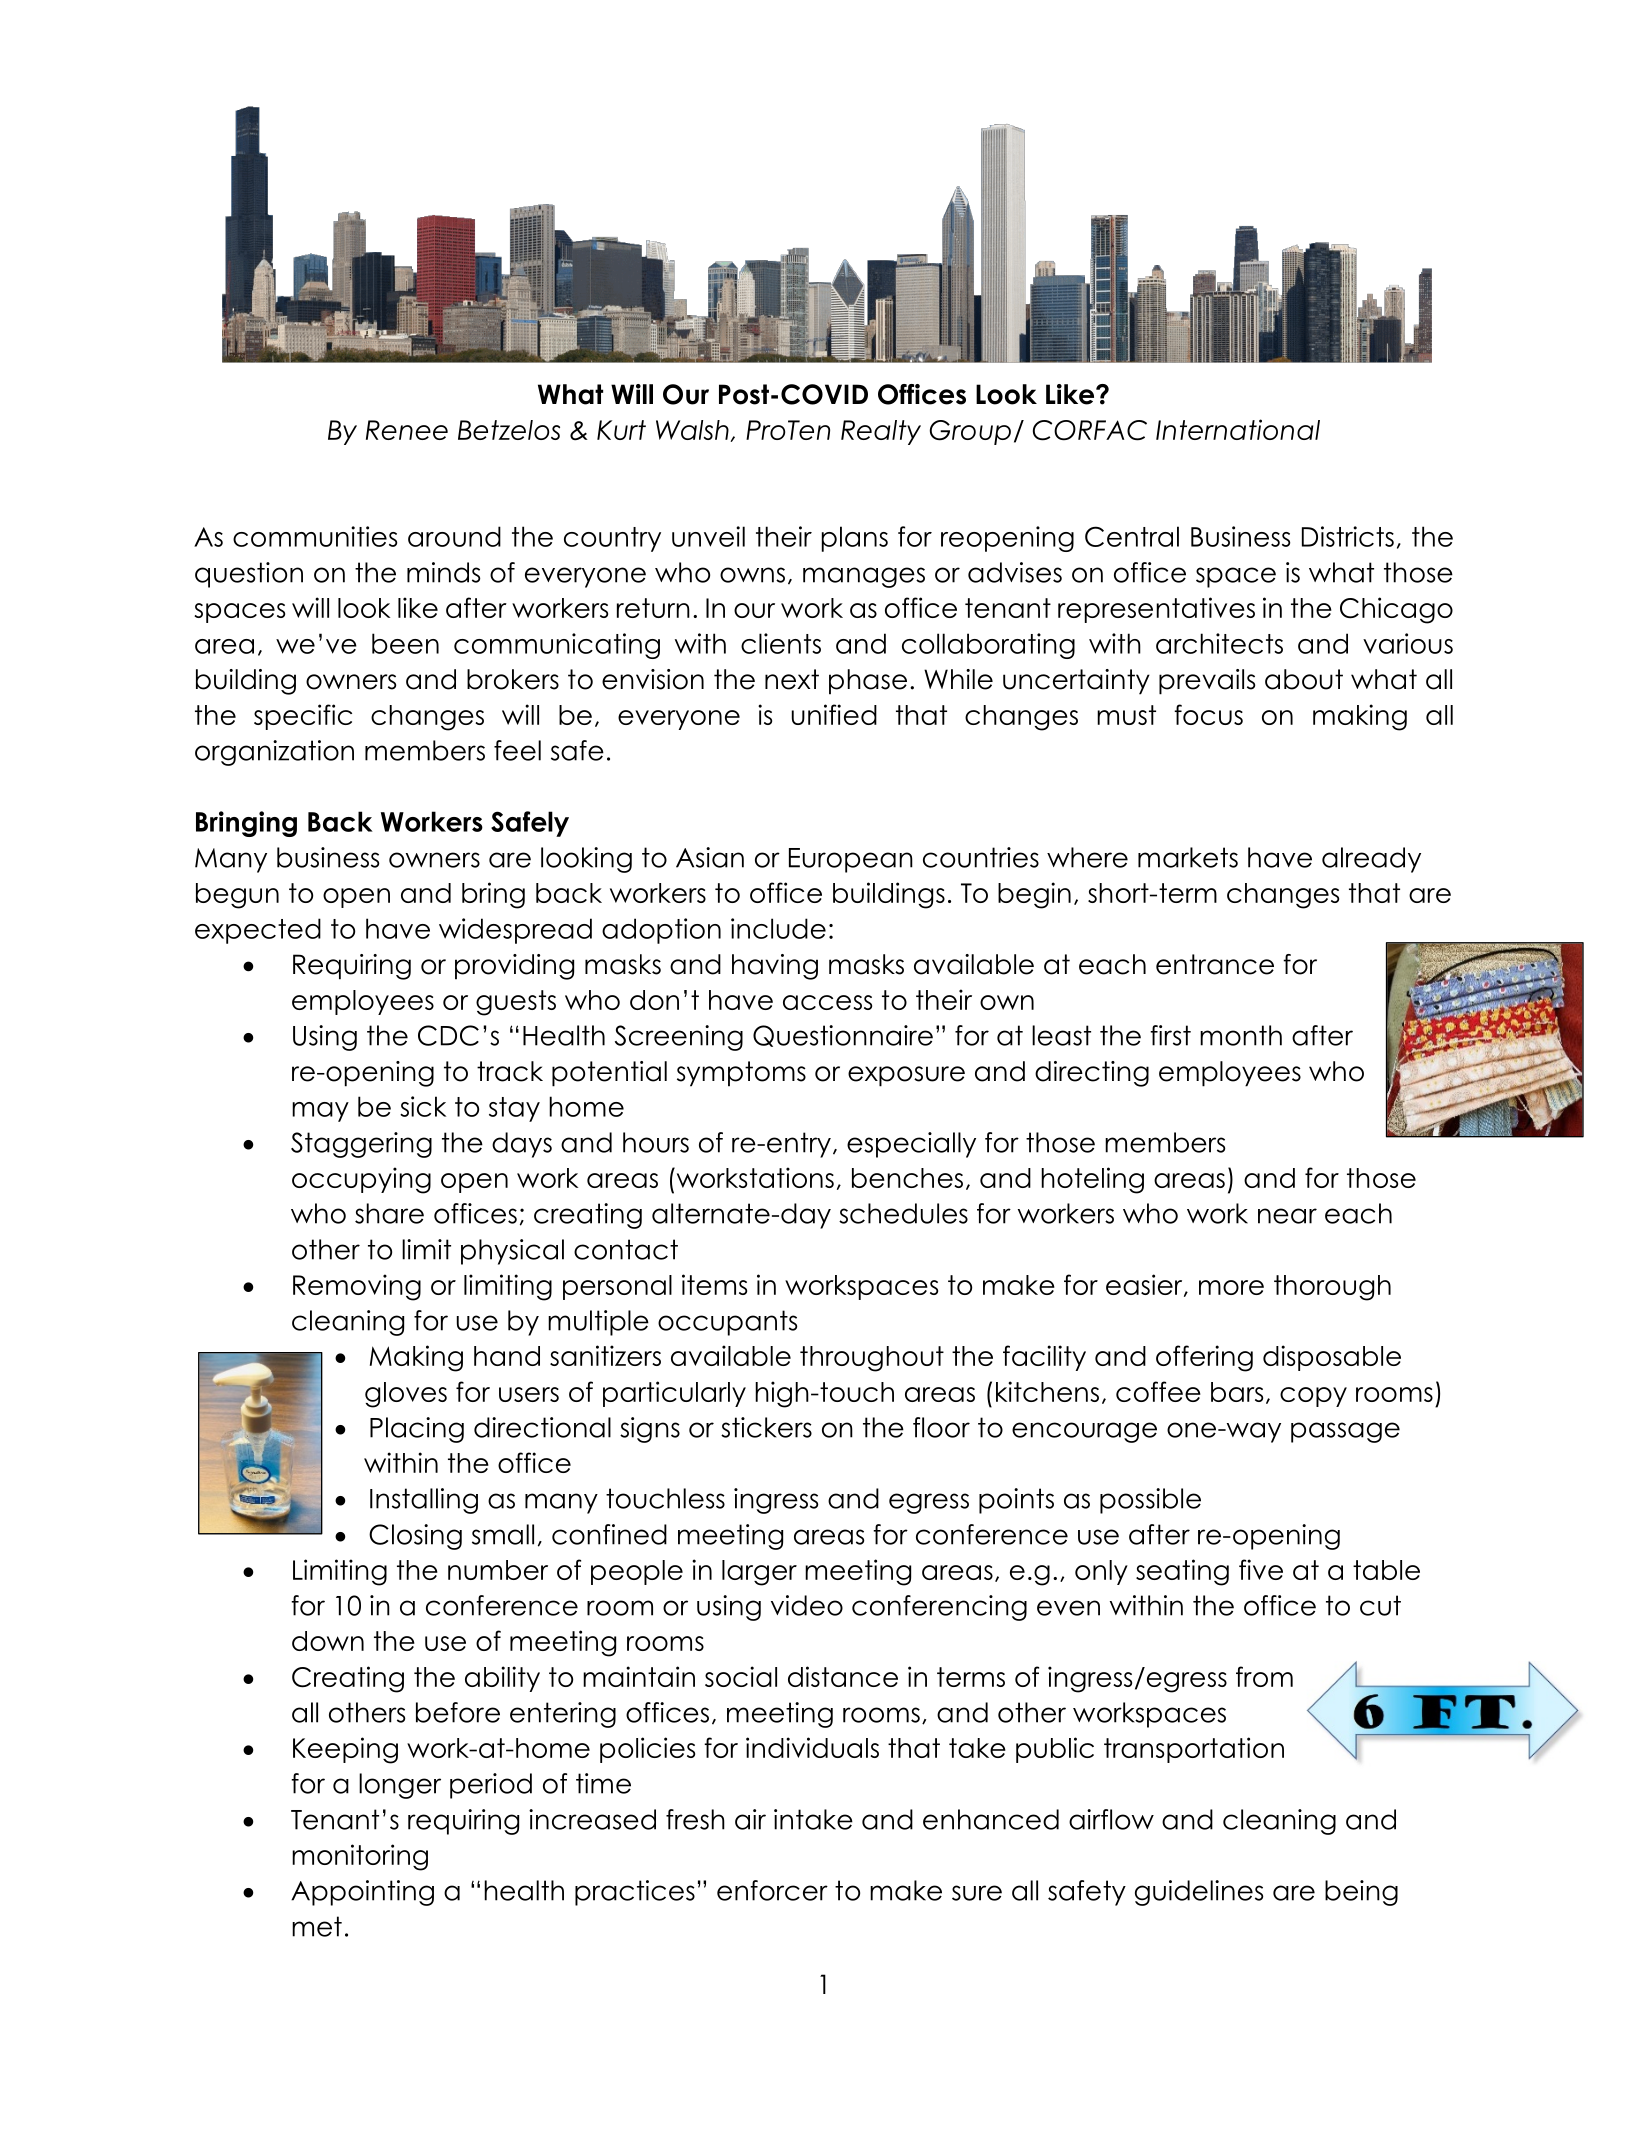 The height and width of the image is (2133, 1648). What do you see at coordinates (362, 1893) in the image?
I see `Appointing` at bounding box center [362, 1893].
